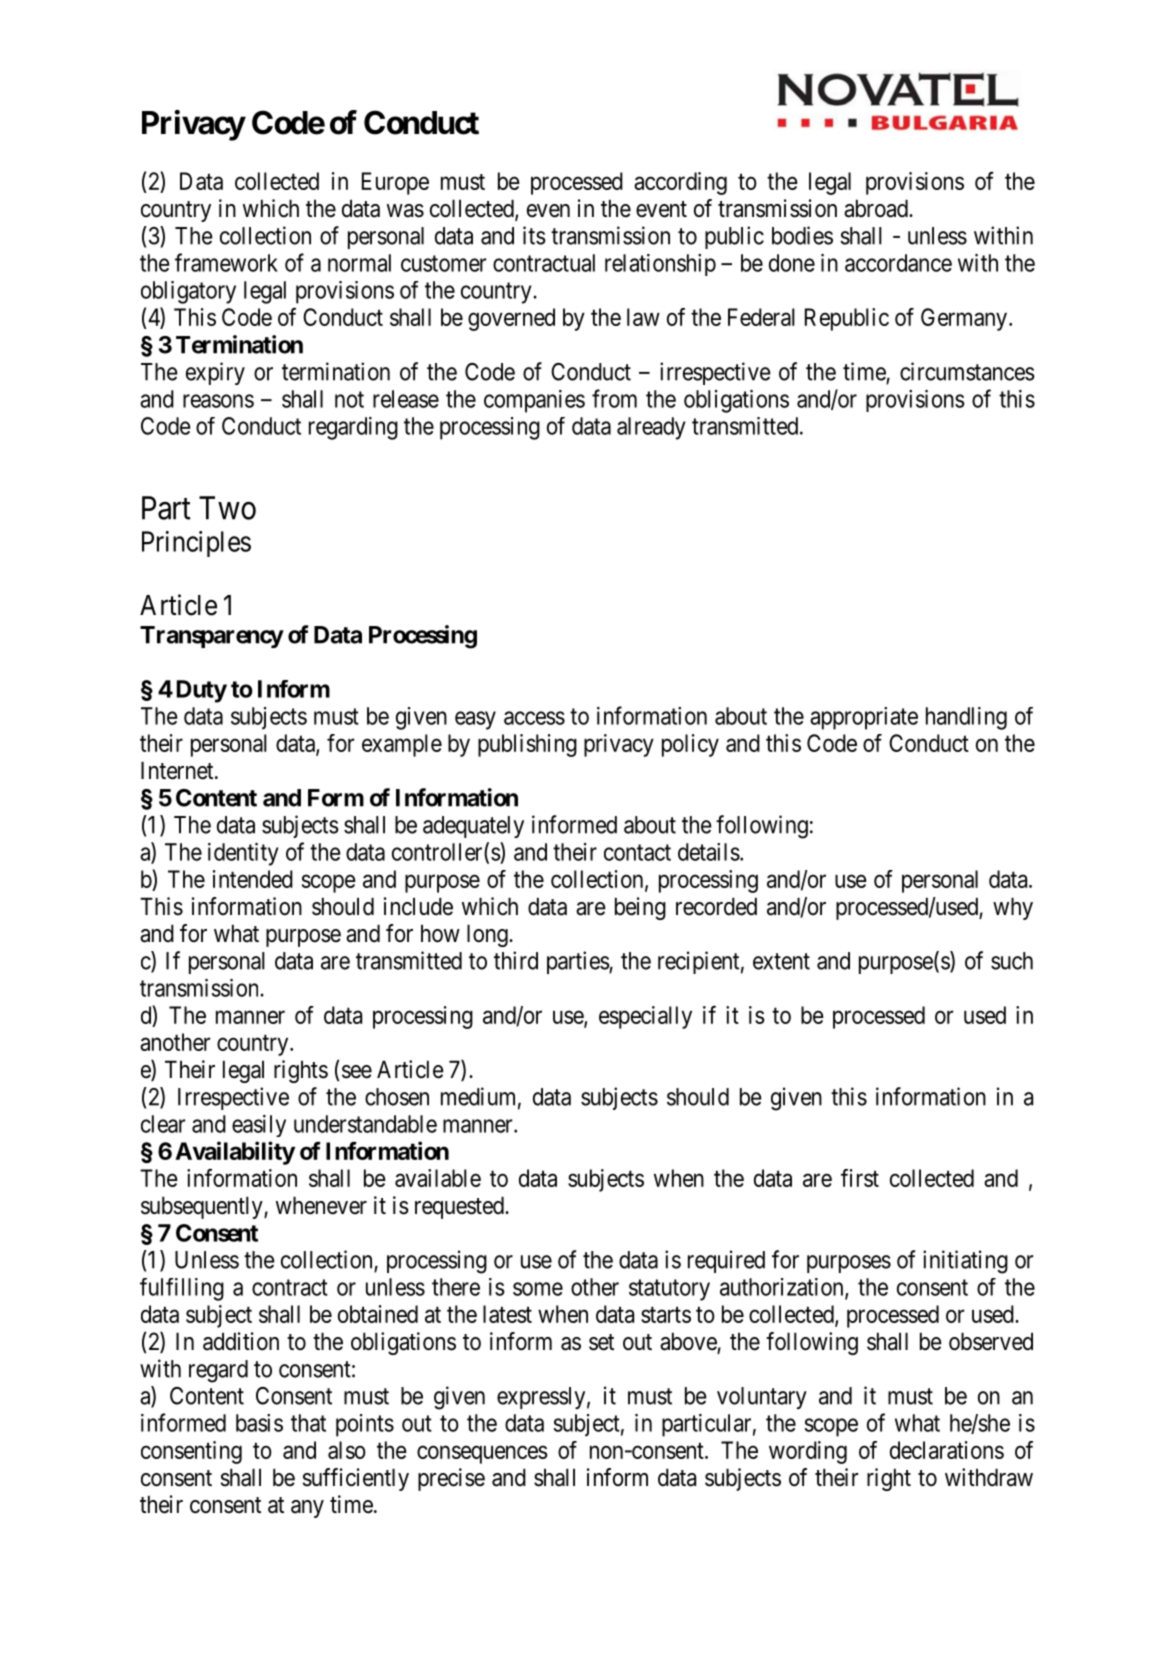  I want to click on basis, so click(259, 1423).
